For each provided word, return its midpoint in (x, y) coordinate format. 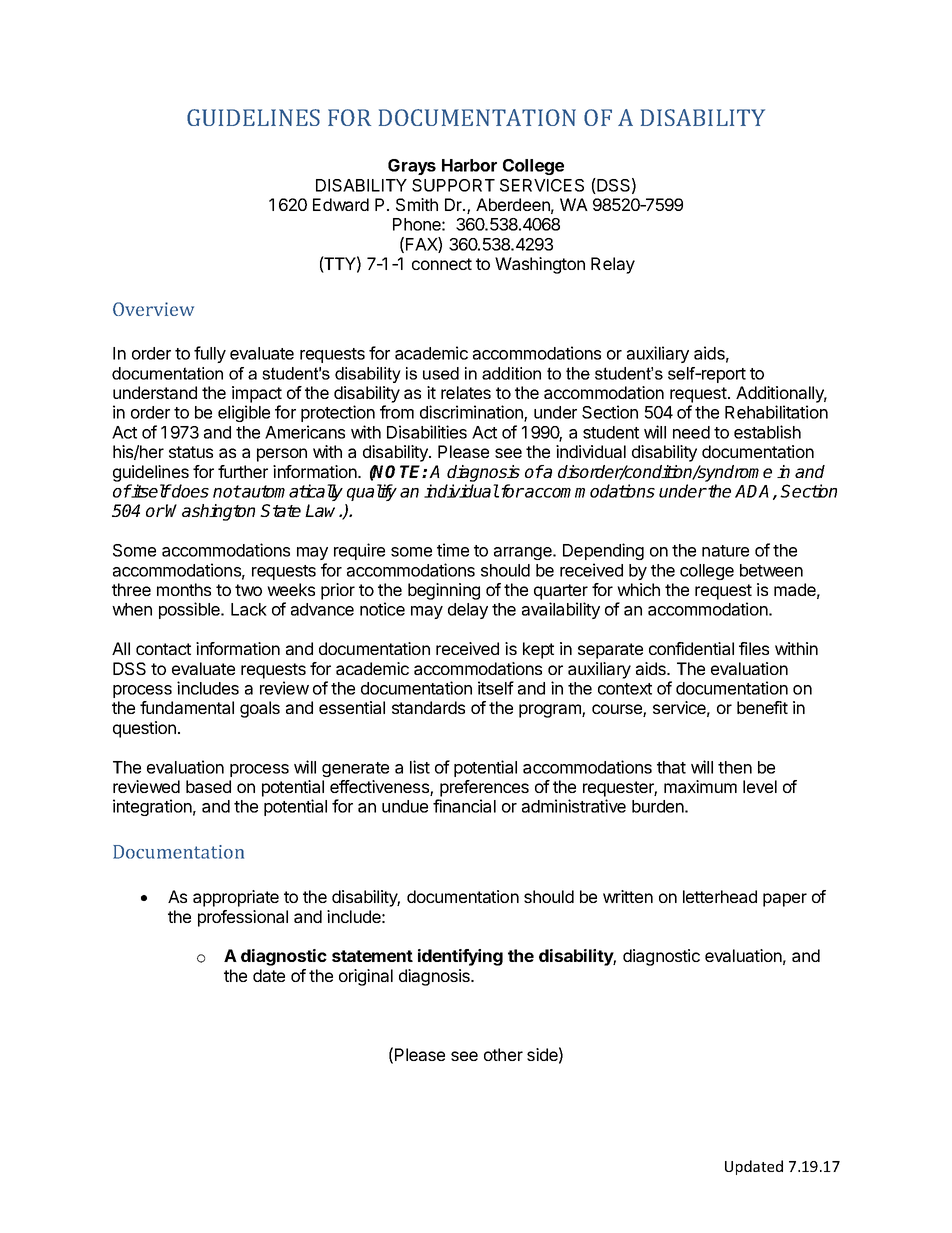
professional (243, 918)
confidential (691, 648)
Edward (341, 204)
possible (190, 610)
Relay (613, 265)
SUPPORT (453, 185)
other (503, 1054)
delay (468, 611)
